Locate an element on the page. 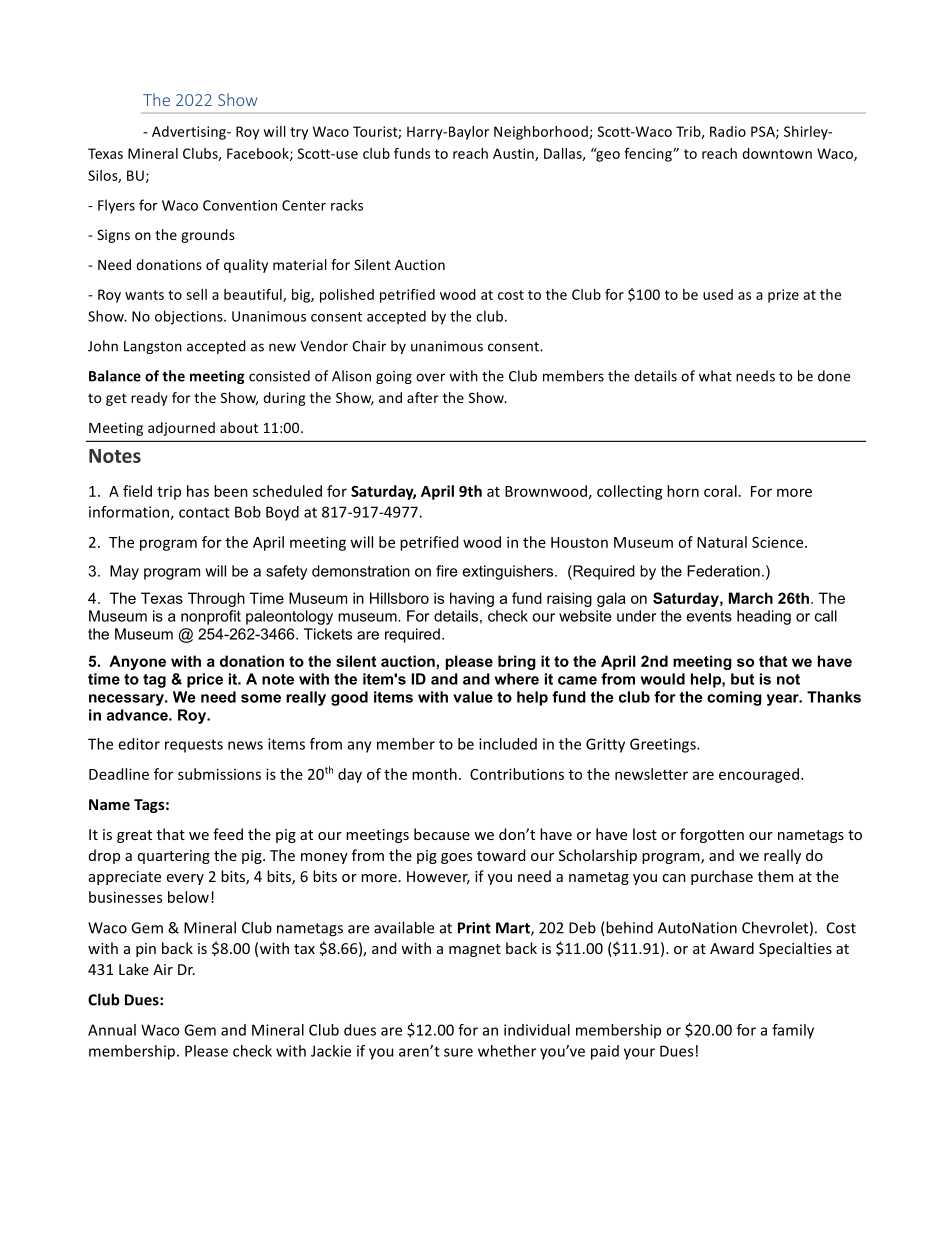 The width and height of the page is (952, 1233). downtown is located at coordinates (777, 153).
